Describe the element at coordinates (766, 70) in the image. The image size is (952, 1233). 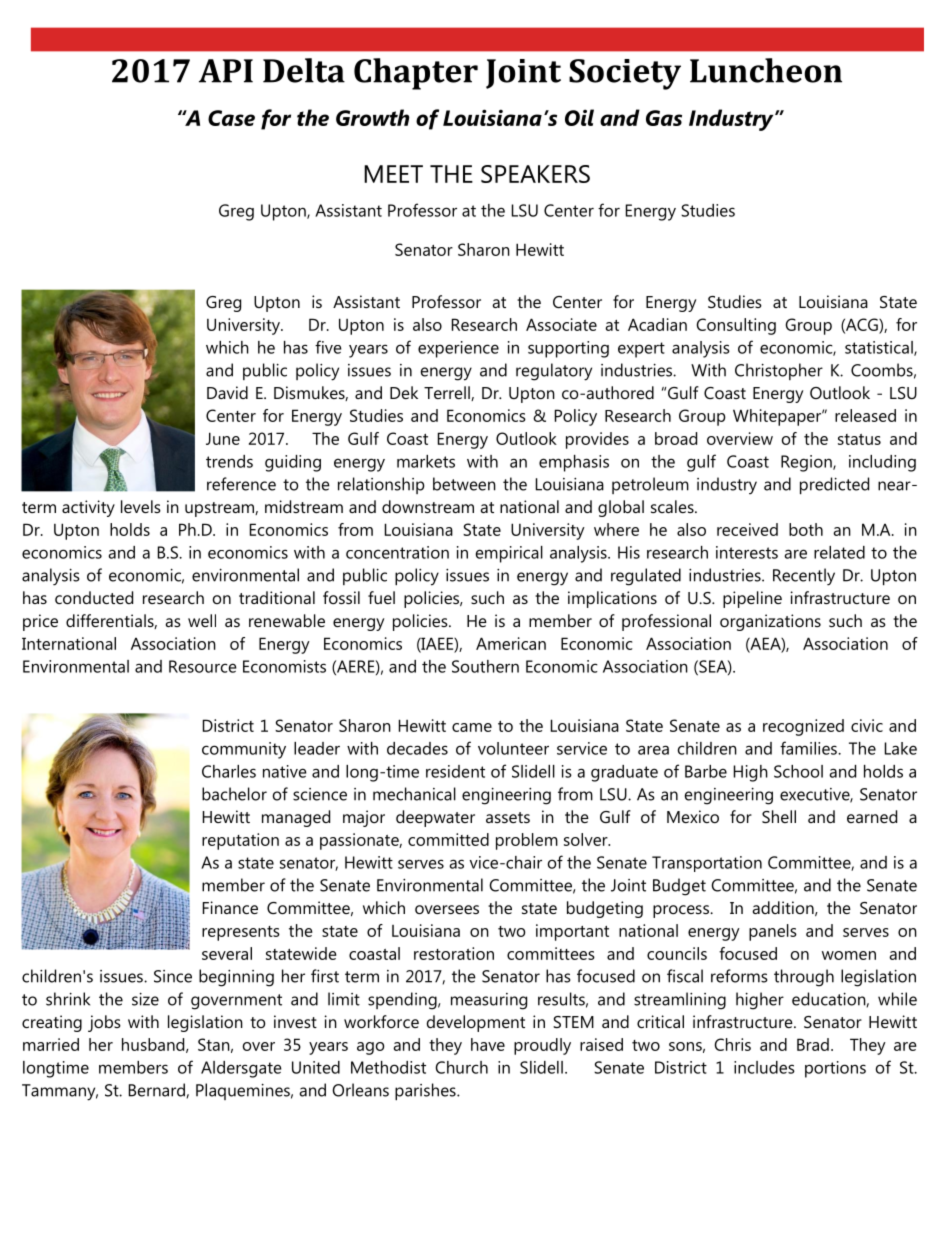
I see `Luncheon` at that location.
